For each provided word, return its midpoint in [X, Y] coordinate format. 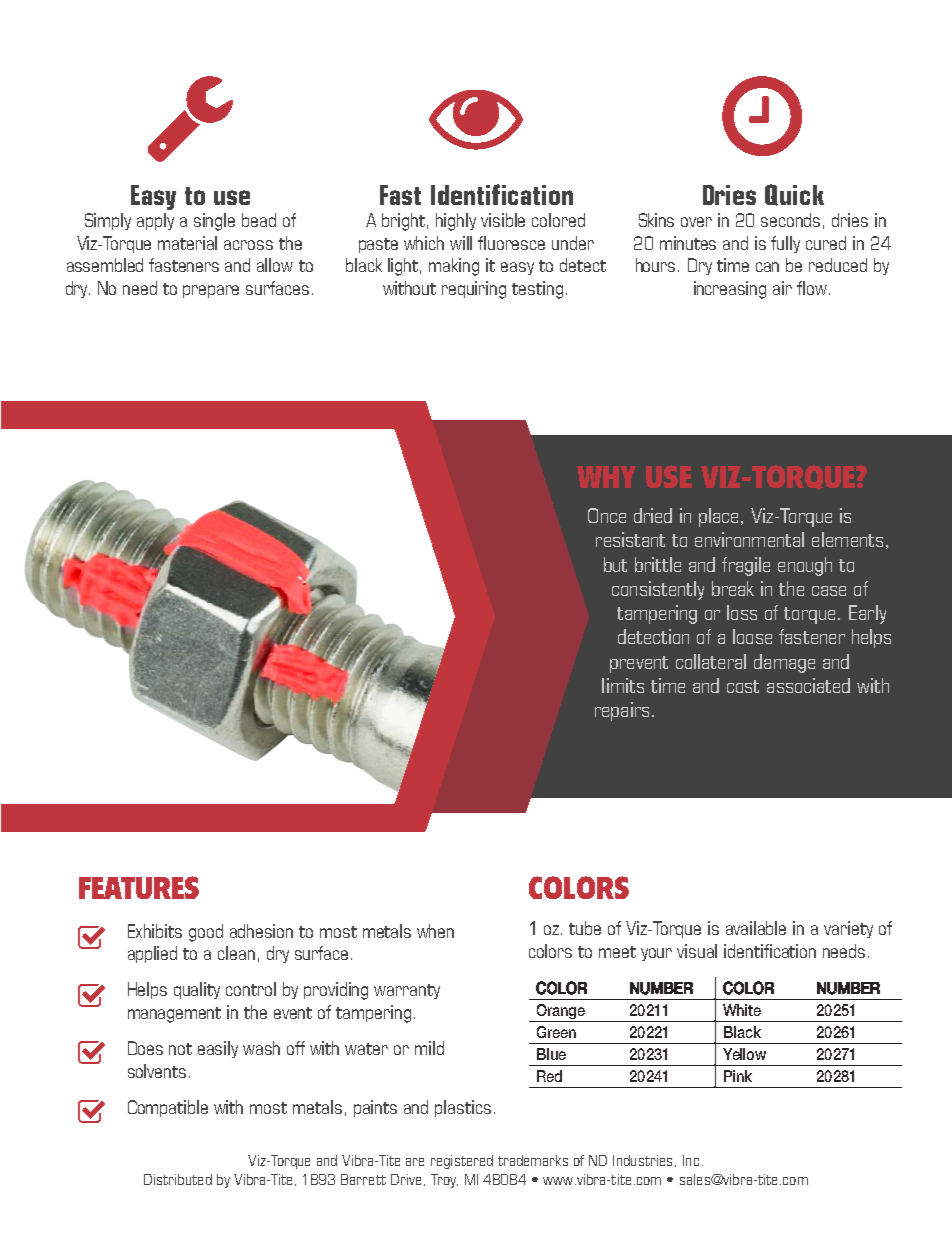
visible [503, 220]
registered [462, 1162]
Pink [738, 1076]
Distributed [178, 1179]
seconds [790, 220]
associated [808, 685]
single [214, 222]
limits [623, 685]
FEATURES [139, 887]
